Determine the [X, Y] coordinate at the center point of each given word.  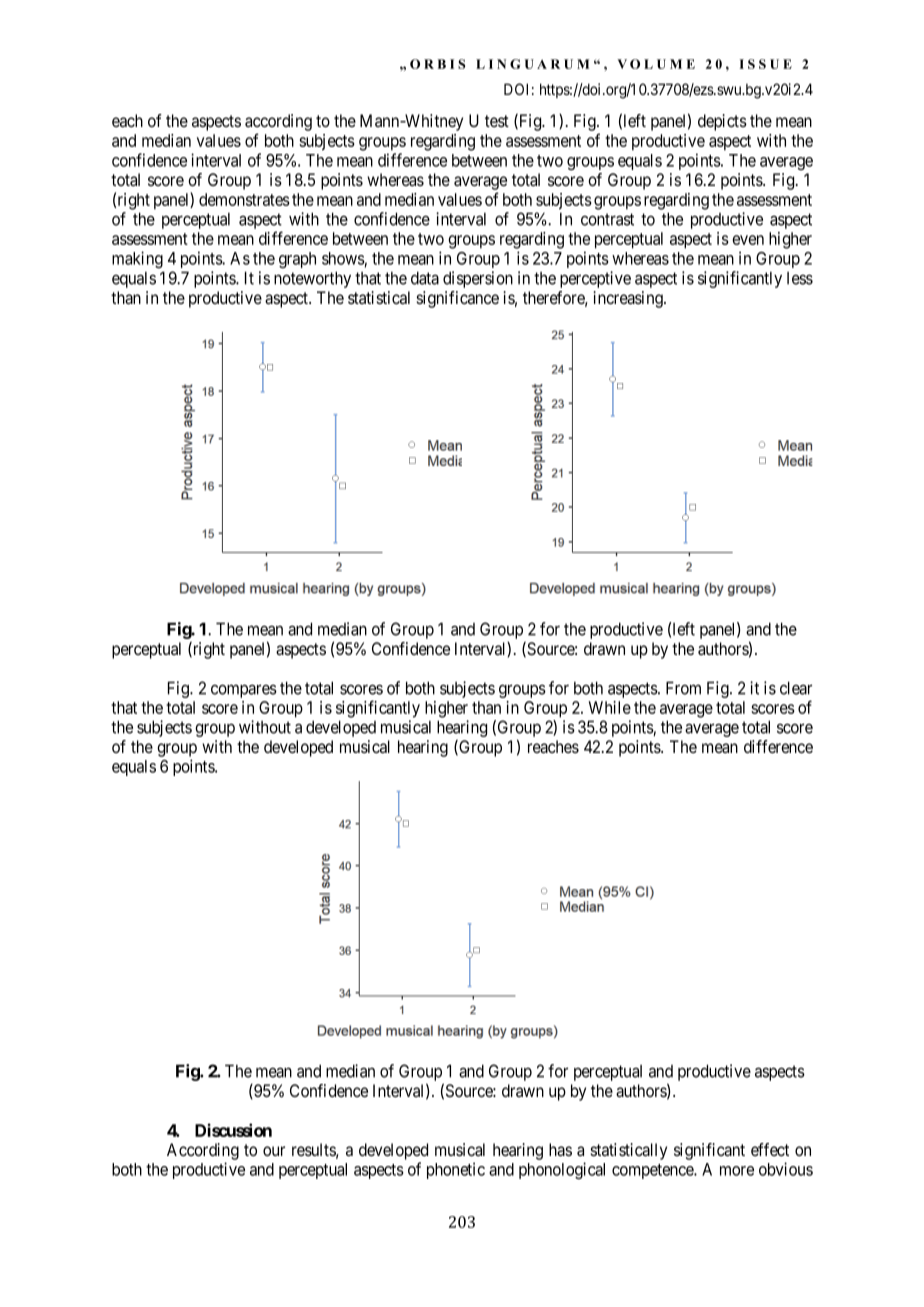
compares [244, 691]
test [497, 121]
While [609, 707]
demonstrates [244, 199]
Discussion [233, 1130]
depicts [722, 122]
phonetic [456, 1170]
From [683, 688]
